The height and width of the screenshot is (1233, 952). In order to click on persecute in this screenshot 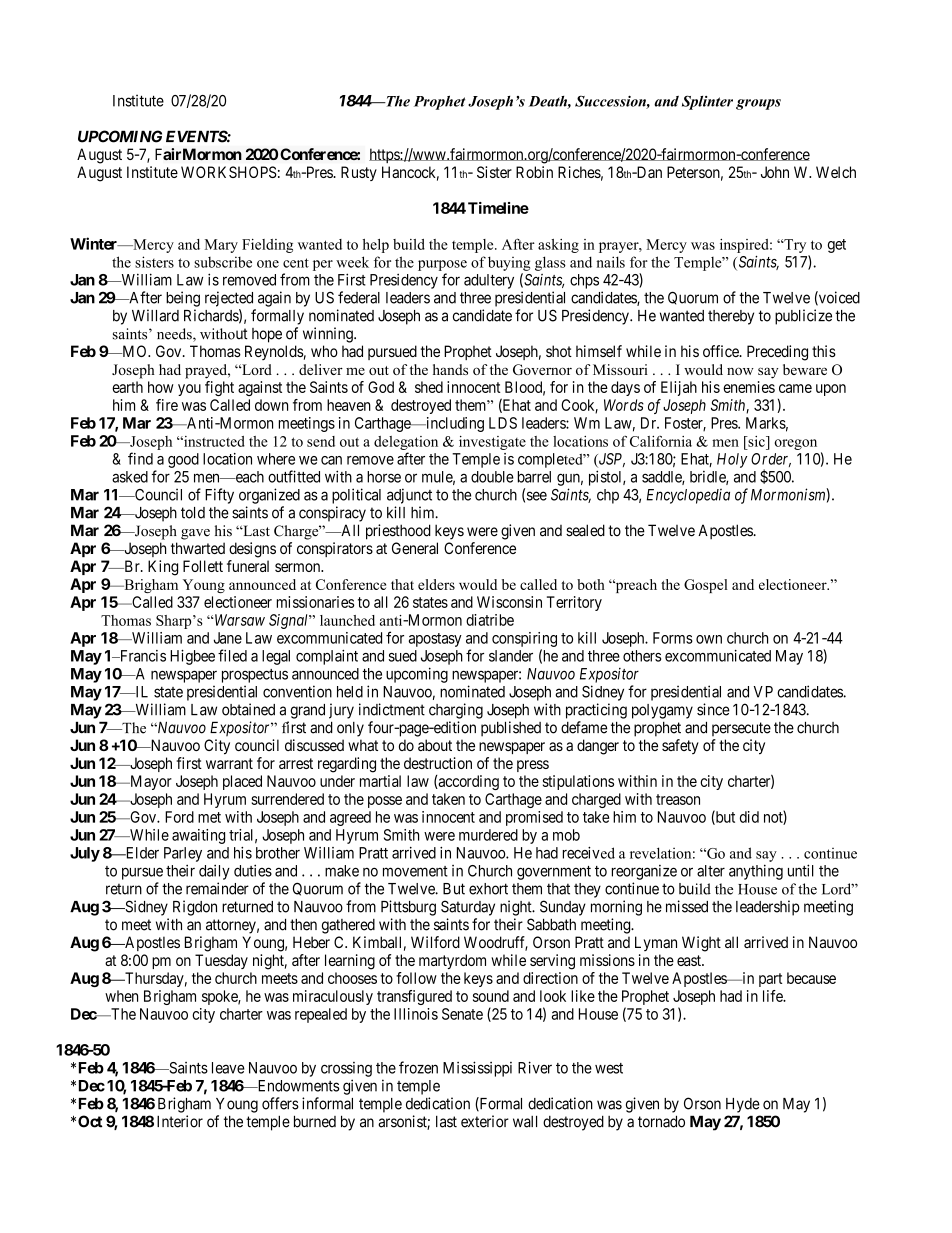, I will do `click(741, 729)`.
